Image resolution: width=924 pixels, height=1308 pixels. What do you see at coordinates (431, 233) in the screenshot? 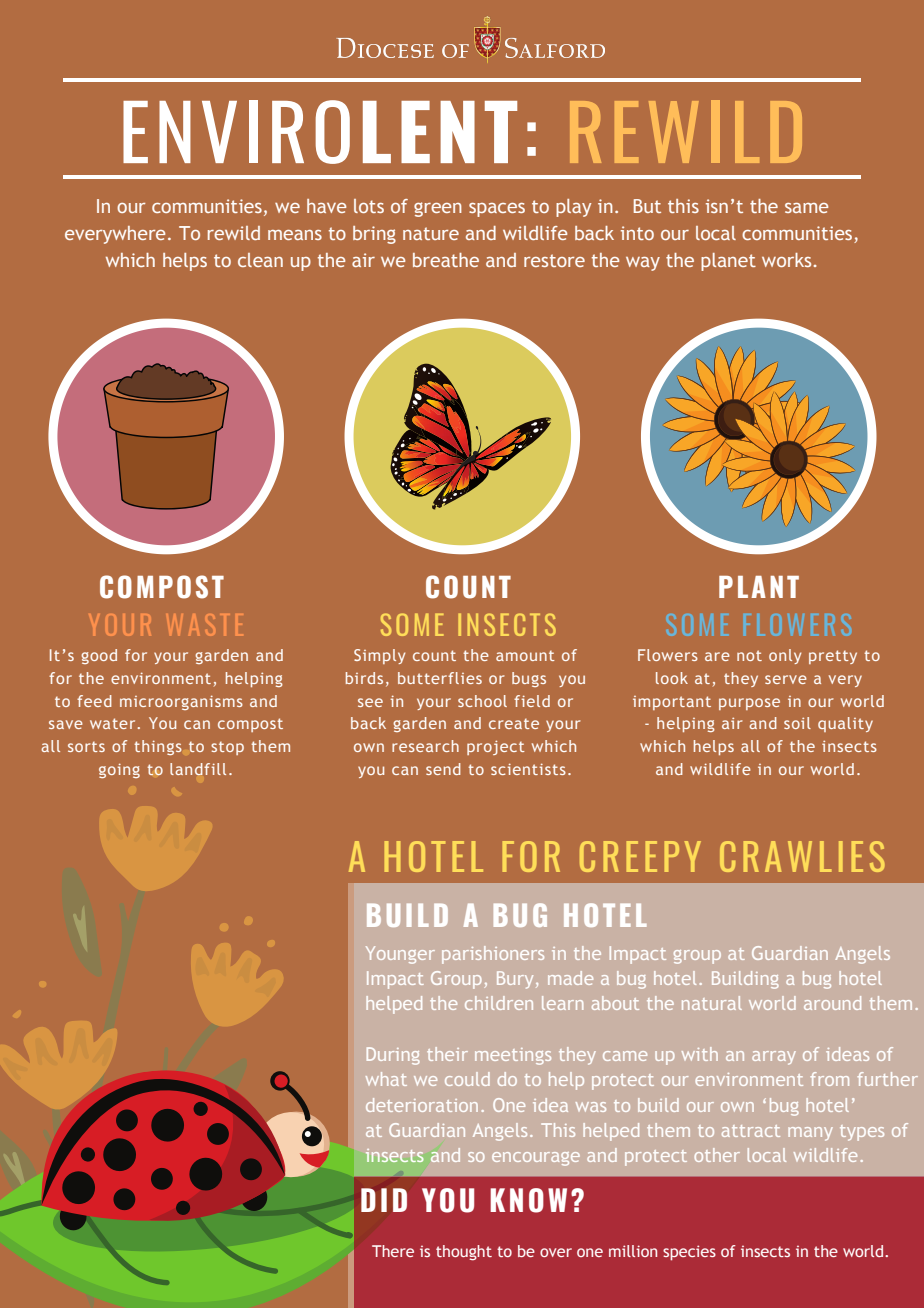
I see `nature` at bounding box center [431, 233].
